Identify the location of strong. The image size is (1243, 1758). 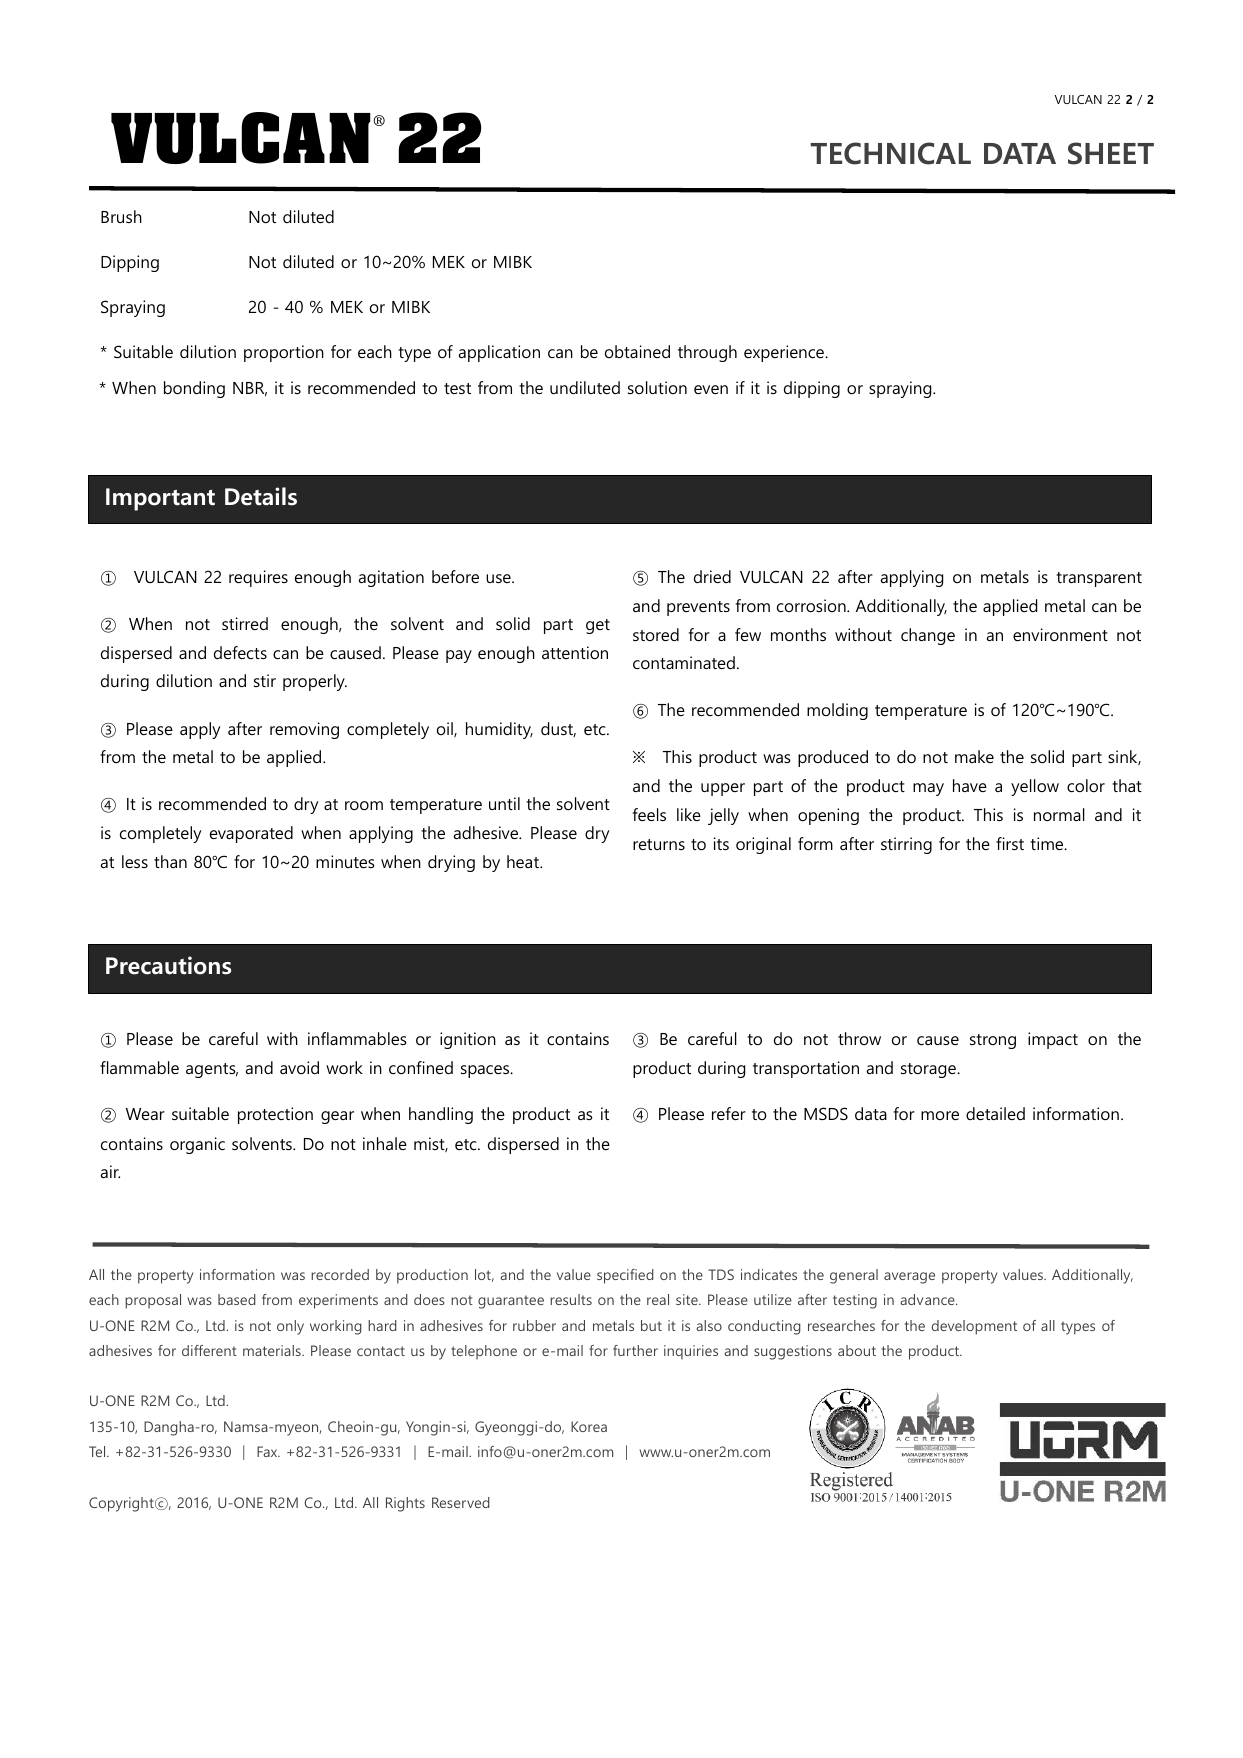
(993, 1041).
